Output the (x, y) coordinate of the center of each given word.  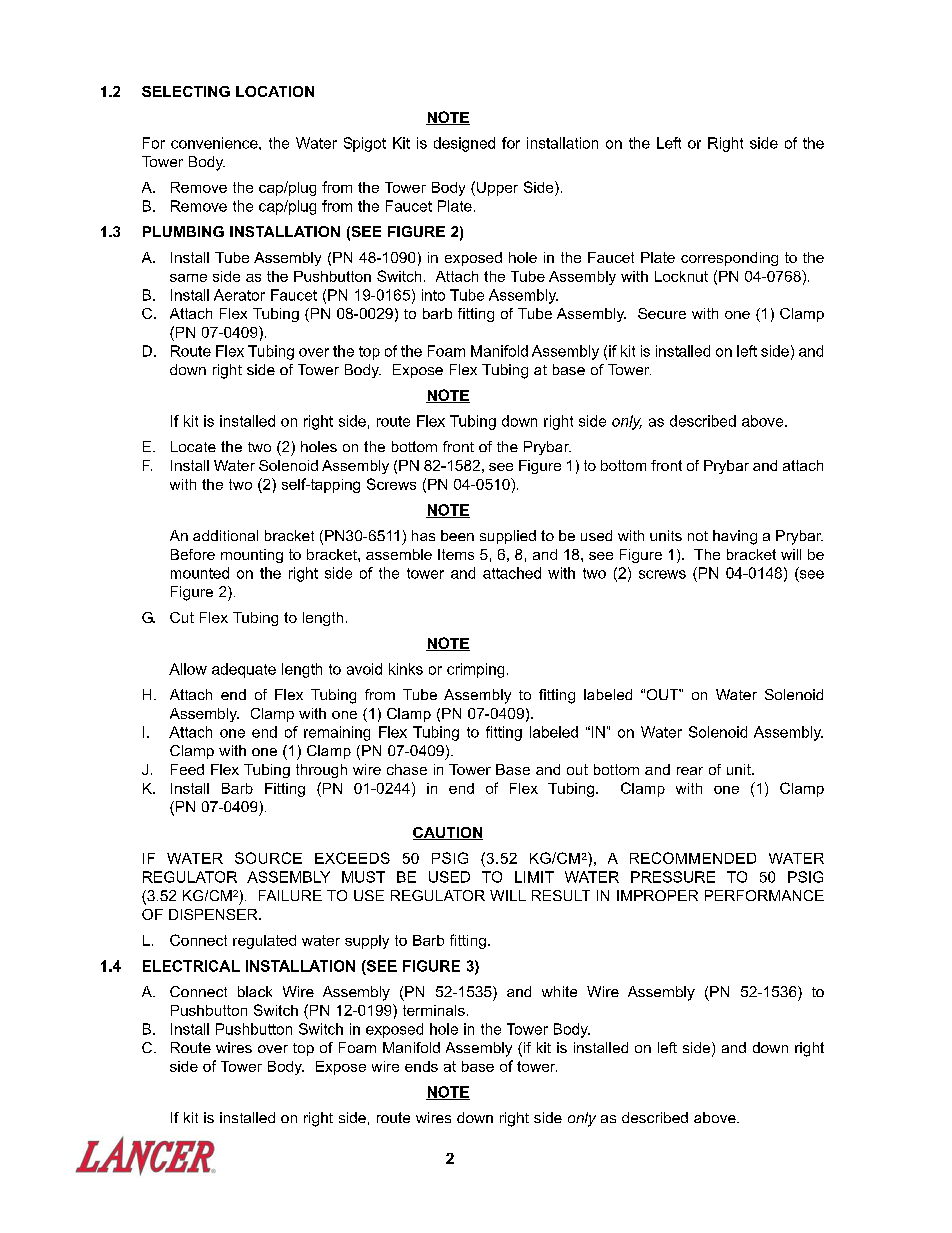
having (735, 537)
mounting (252, 556)
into (433, 295)
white (559, 991)
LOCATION (275, 91)
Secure (662, 313)
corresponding (729, 259)
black (255, 991)
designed (464, 144)
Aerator (239, 295)
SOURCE (268, 858)
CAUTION (448, 833)
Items (456, 554)
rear (690, 771)
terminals (434, 1010)
